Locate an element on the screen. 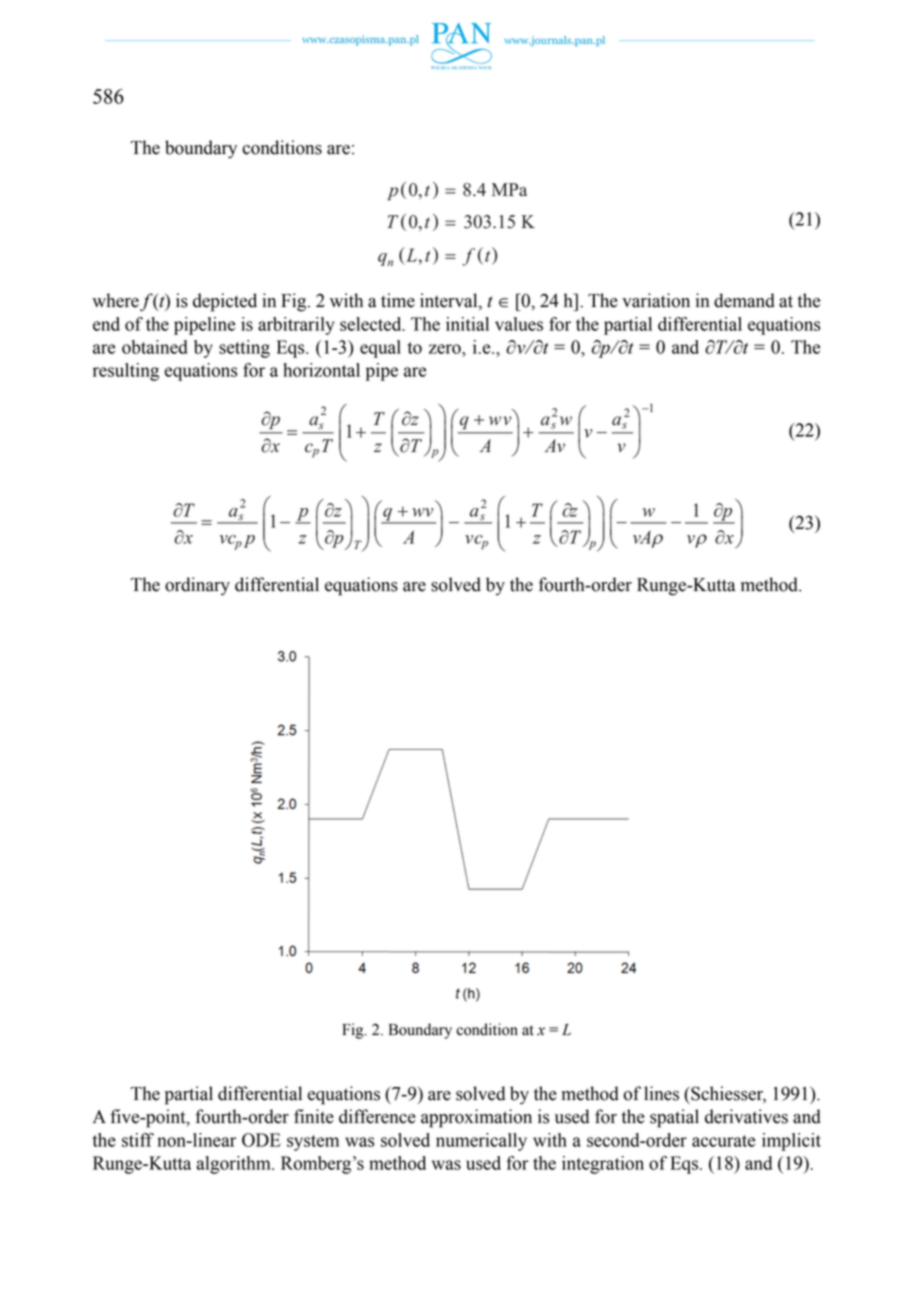  approximation is located at coordinates (476, 1118).
